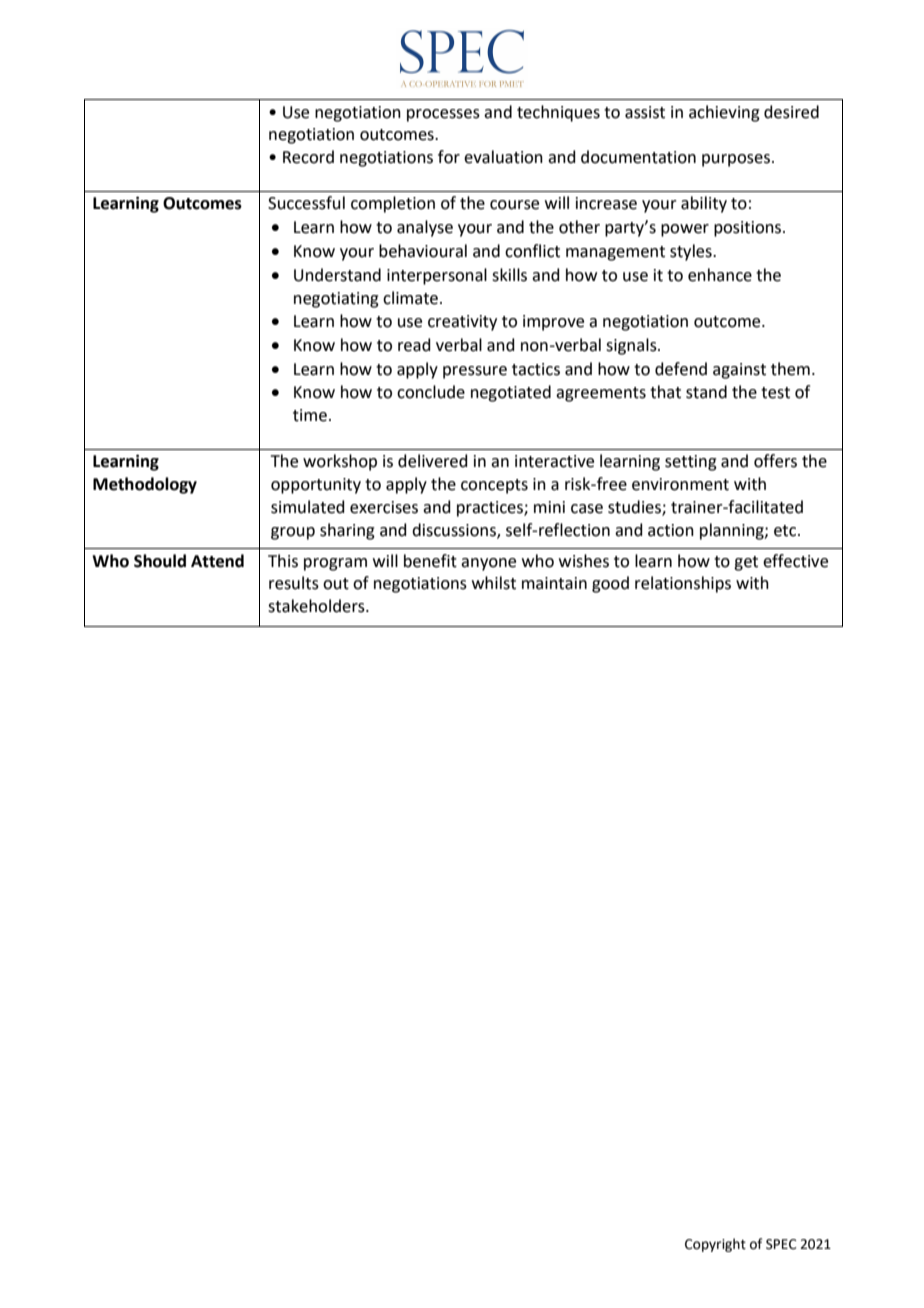 The height and width of the document is (1308, 924). I want to click on Record, so click(308, 157).
